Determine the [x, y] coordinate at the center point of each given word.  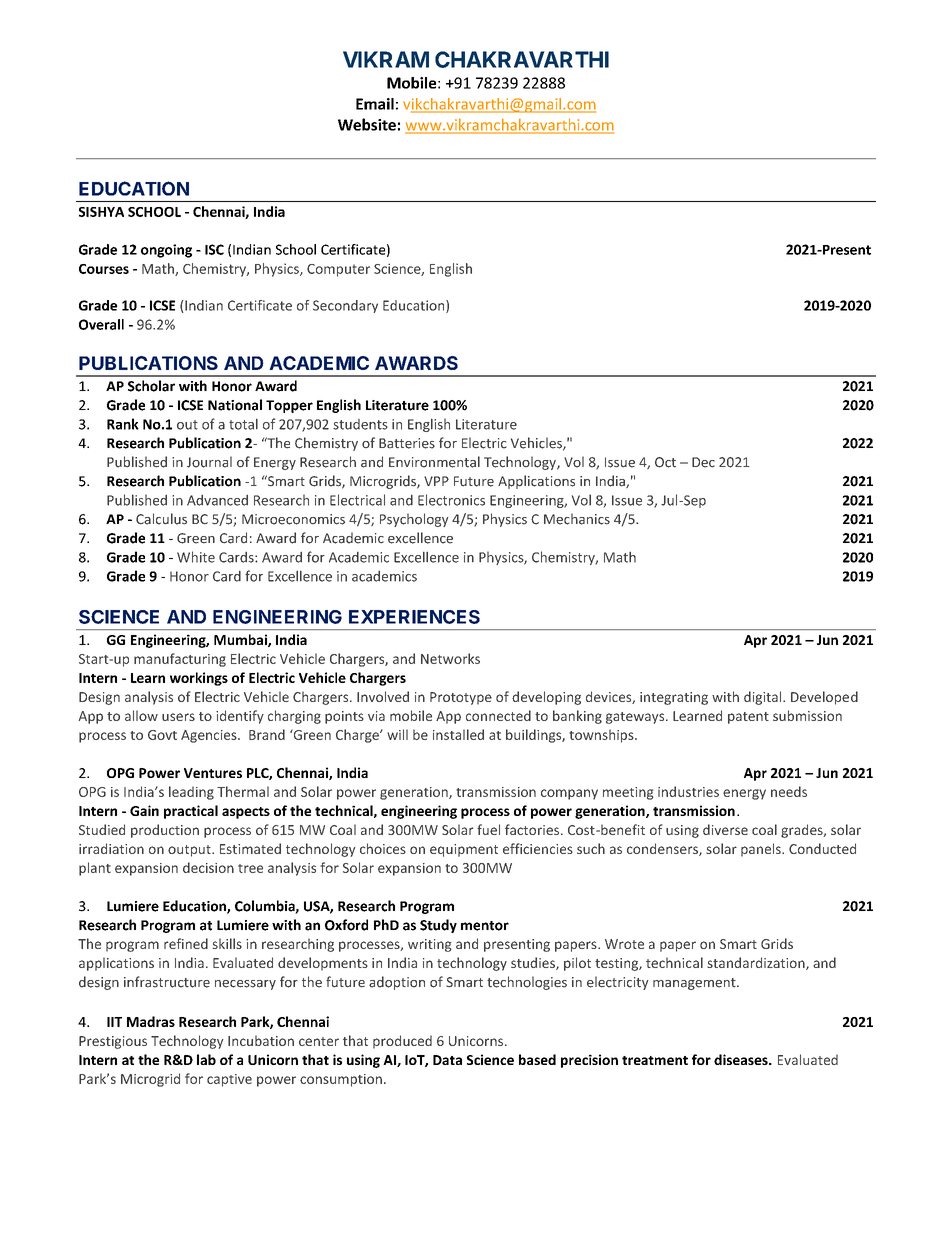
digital [764, 698]
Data [447, 1060]
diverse [725, 829]
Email [375, 104]
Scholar [151, 386]
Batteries [407, 443]
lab [206, 1059]
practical [191, 812]
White [196, 557]
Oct [665, 462]
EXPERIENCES [414, 617]
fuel [488, 829]
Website [367, 124]
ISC [214, 249]
